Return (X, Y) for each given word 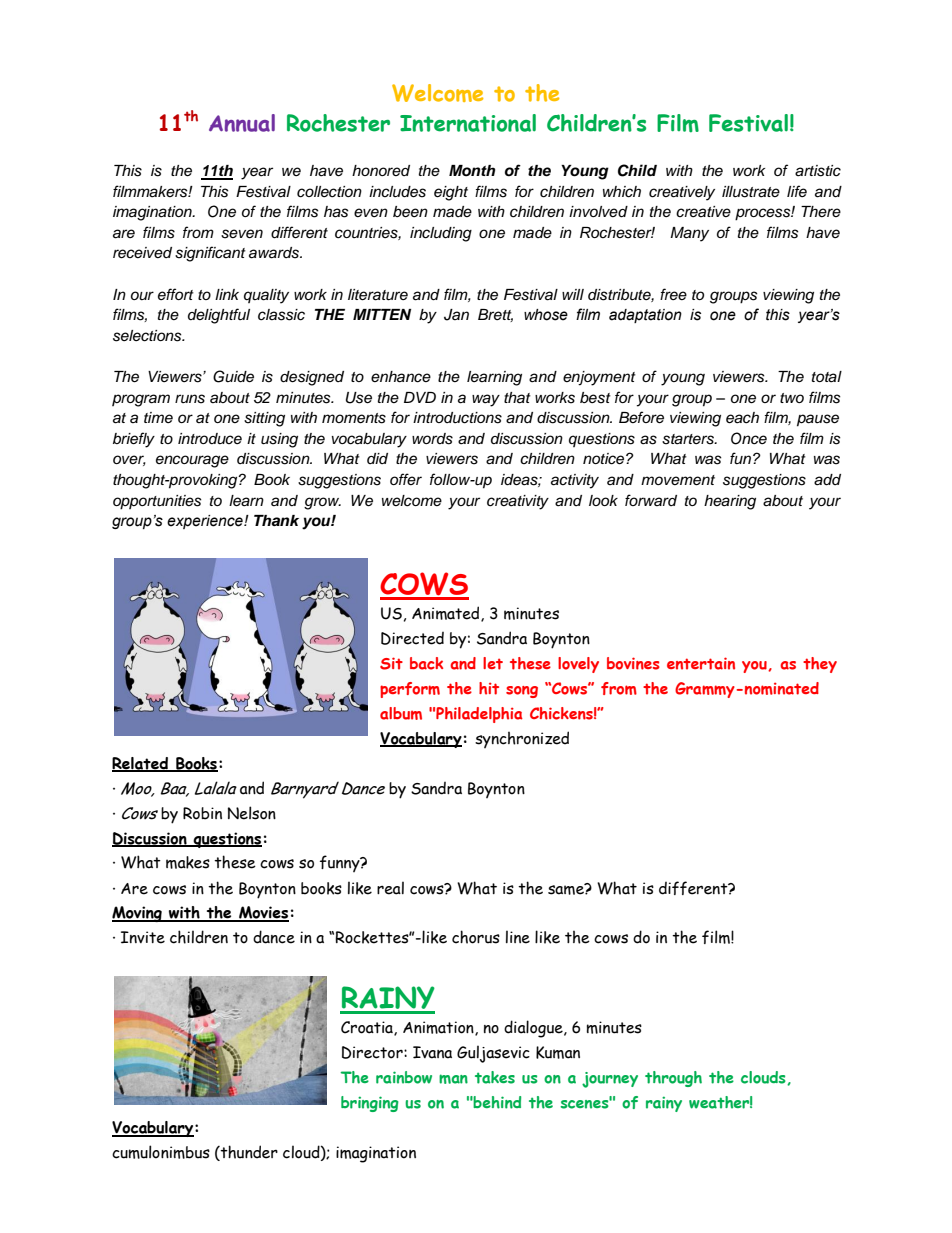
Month (472, 171)
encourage (192, 461)
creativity (518, 502)
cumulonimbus (161, 1152)
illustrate (751, 192)
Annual (242, 123)
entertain (701, 663)
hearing (730, 502)
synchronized (522, 739)
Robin (202, 813)
